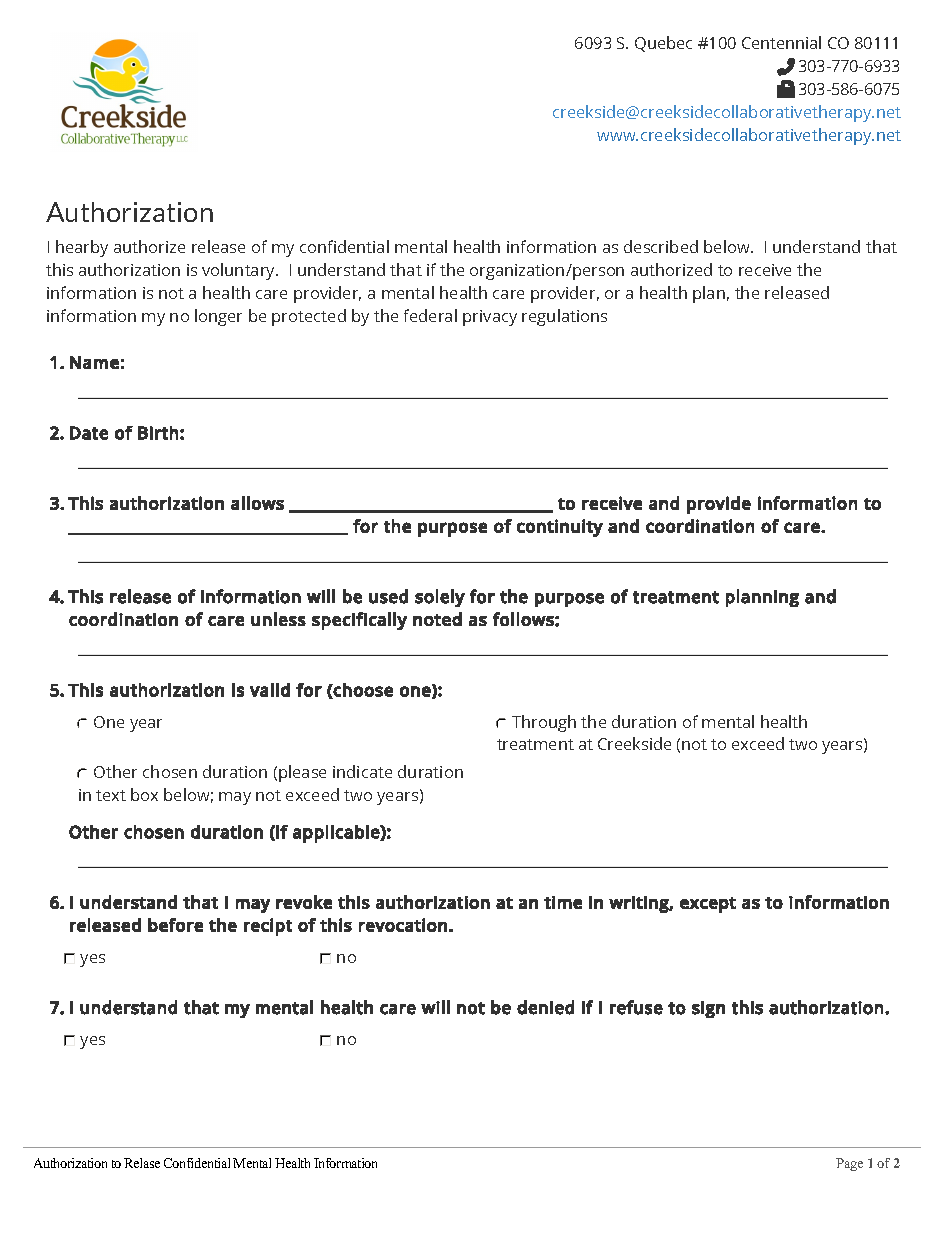 This screenshot has height=1233, width=952. What do you see at coordinates (544, 723) in the screenshot?
I see `Through` at bounding box center [544, 723].
